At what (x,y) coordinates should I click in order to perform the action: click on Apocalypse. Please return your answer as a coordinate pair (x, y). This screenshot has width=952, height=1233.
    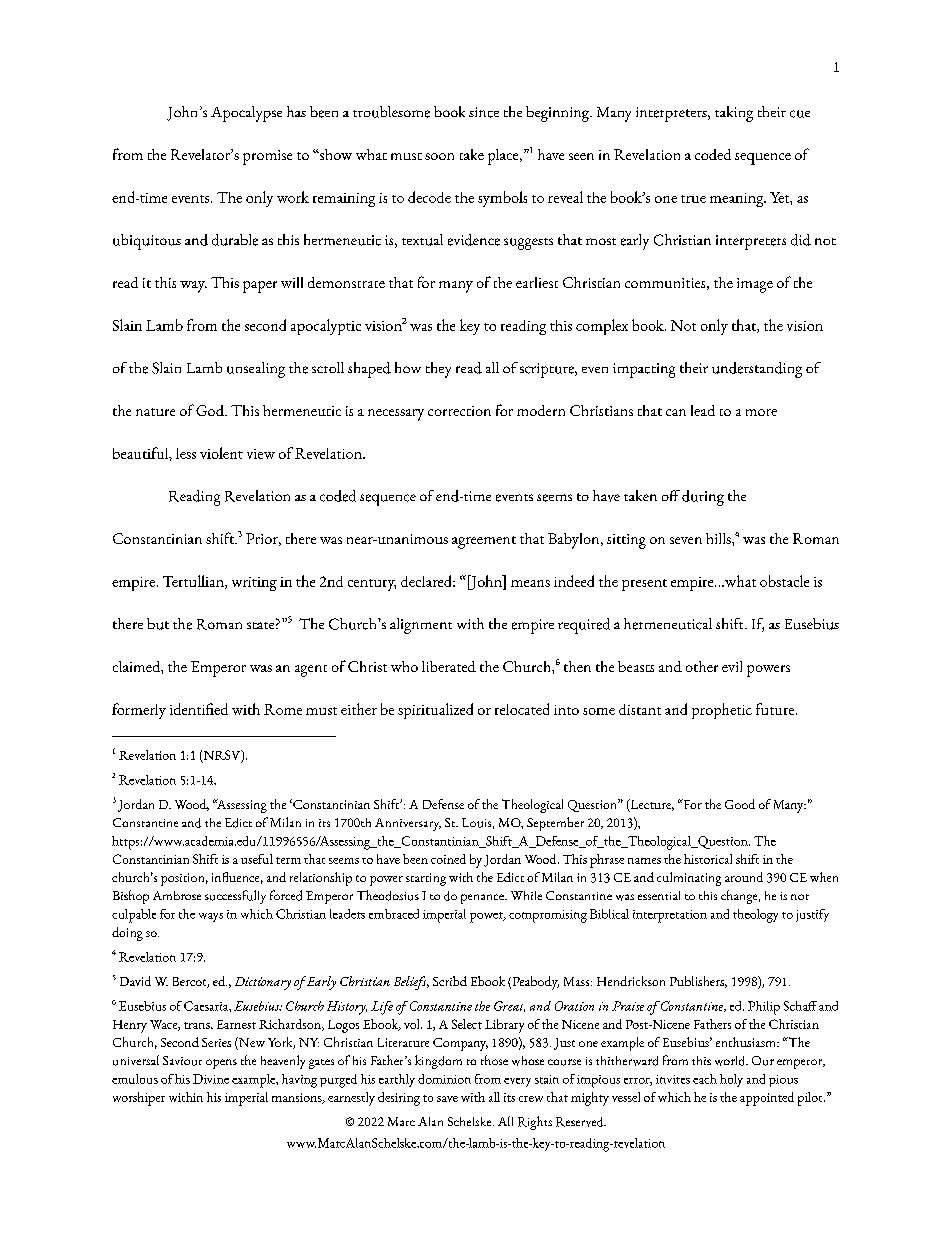
    Looking at the image, I should click on (246, 114).
